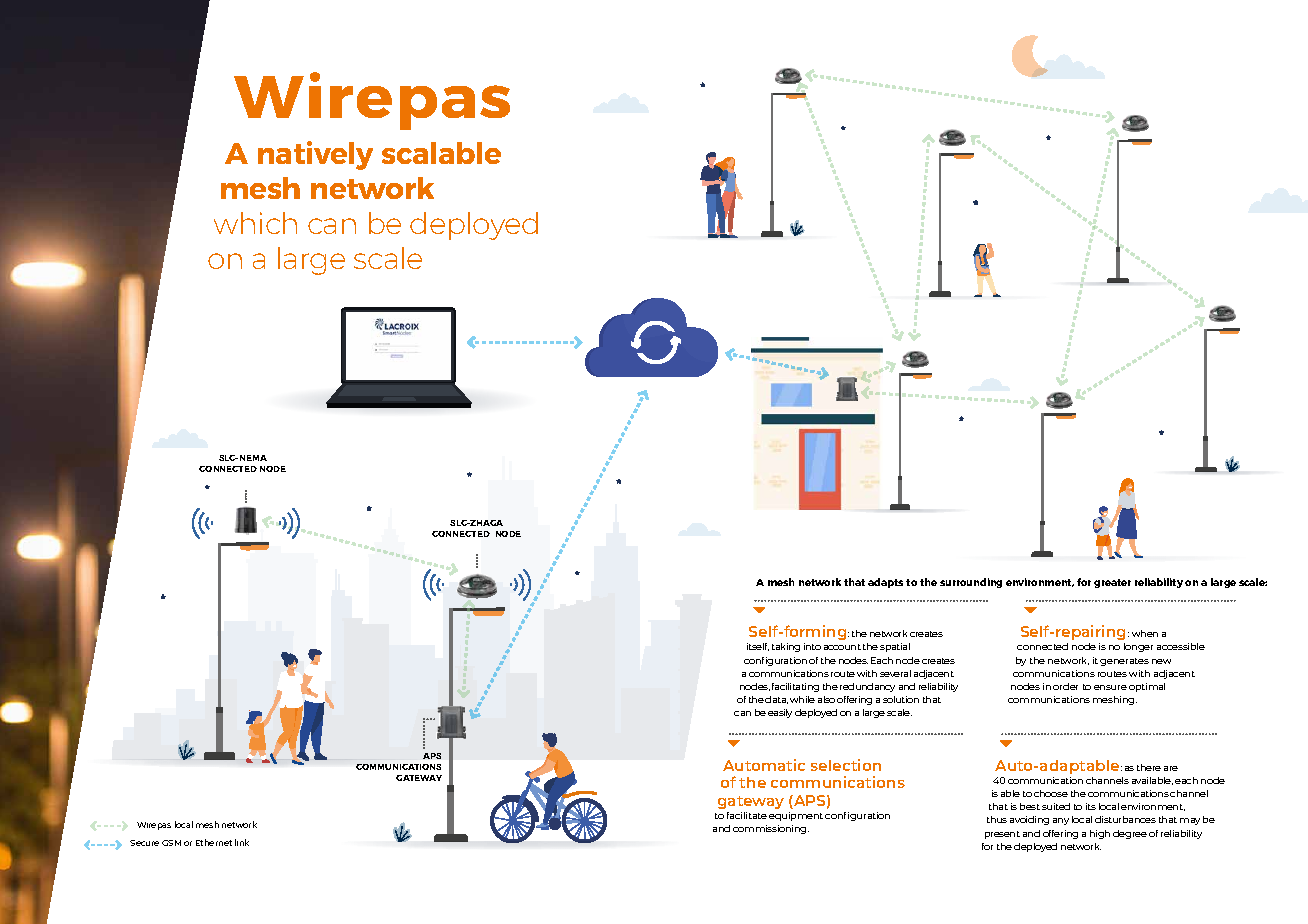 The width and height of the document is (1308, 924). What do you see at coordinates (242, 842) in the document?
I see `link` at bounding box center [242, 842].
